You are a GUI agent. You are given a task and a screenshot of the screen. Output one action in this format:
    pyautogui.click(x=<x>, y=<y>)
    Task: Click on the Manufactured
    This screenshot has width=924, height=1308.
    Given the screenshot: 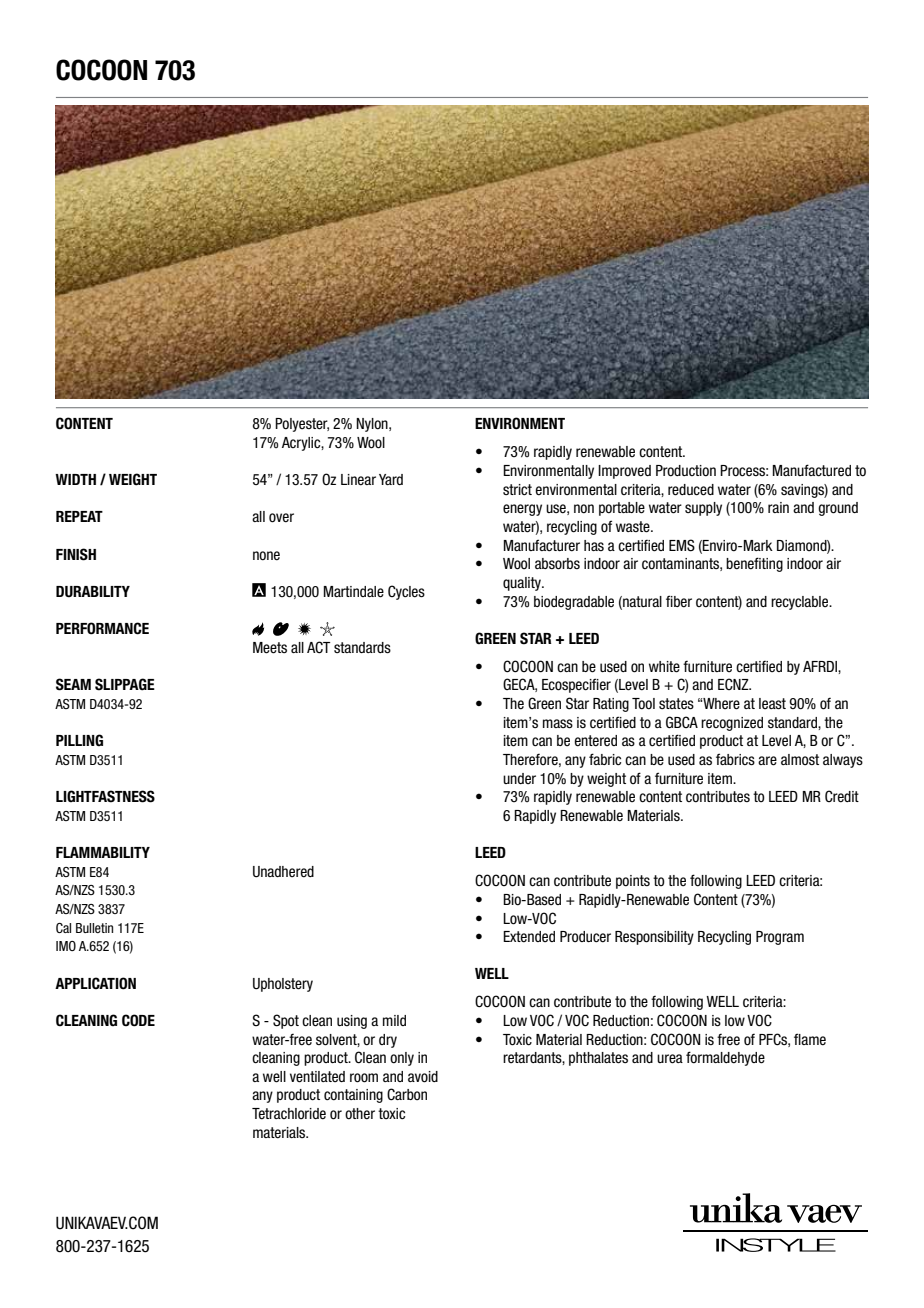 What is the action you would take?
    pyautogui.click(x=812, y=470)
